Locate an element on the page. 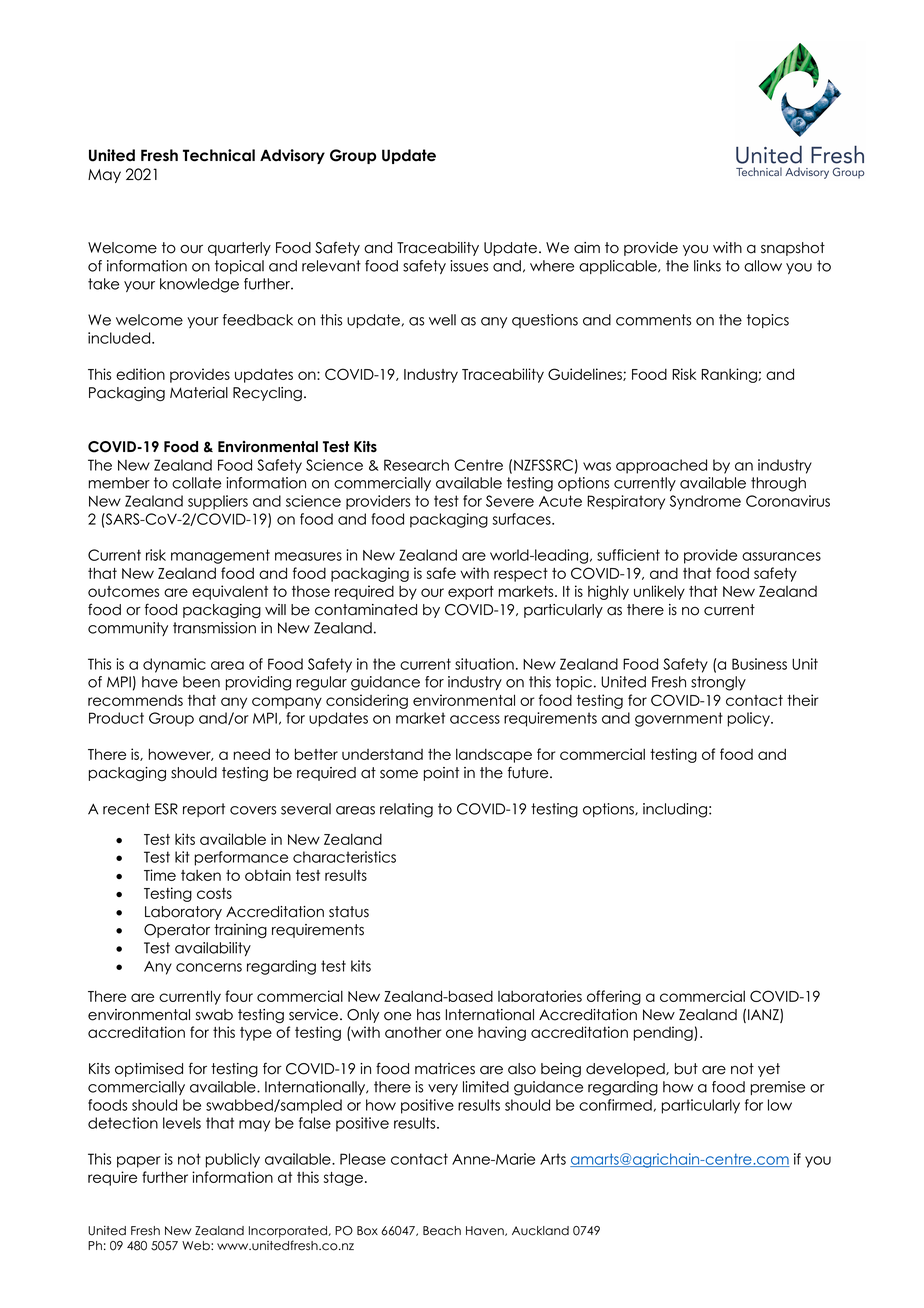 Image resolution: width=924 pixels, height=1308 pixels. been is located at coordinates (201, 682).
